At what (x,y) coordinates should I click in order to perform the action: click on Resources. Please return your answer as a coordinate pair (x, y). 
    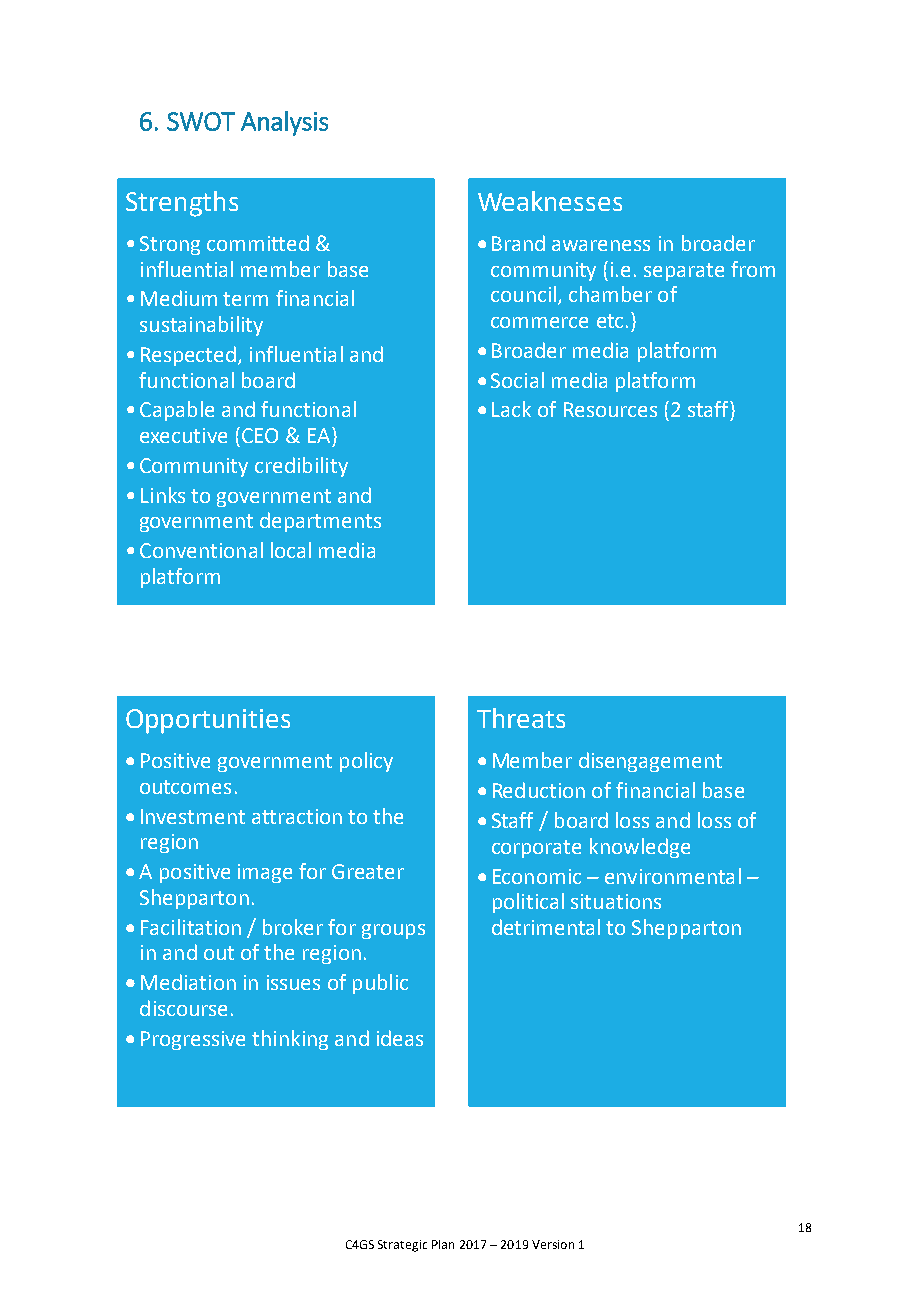
    Looking at the image, I should click on (610, 409).
